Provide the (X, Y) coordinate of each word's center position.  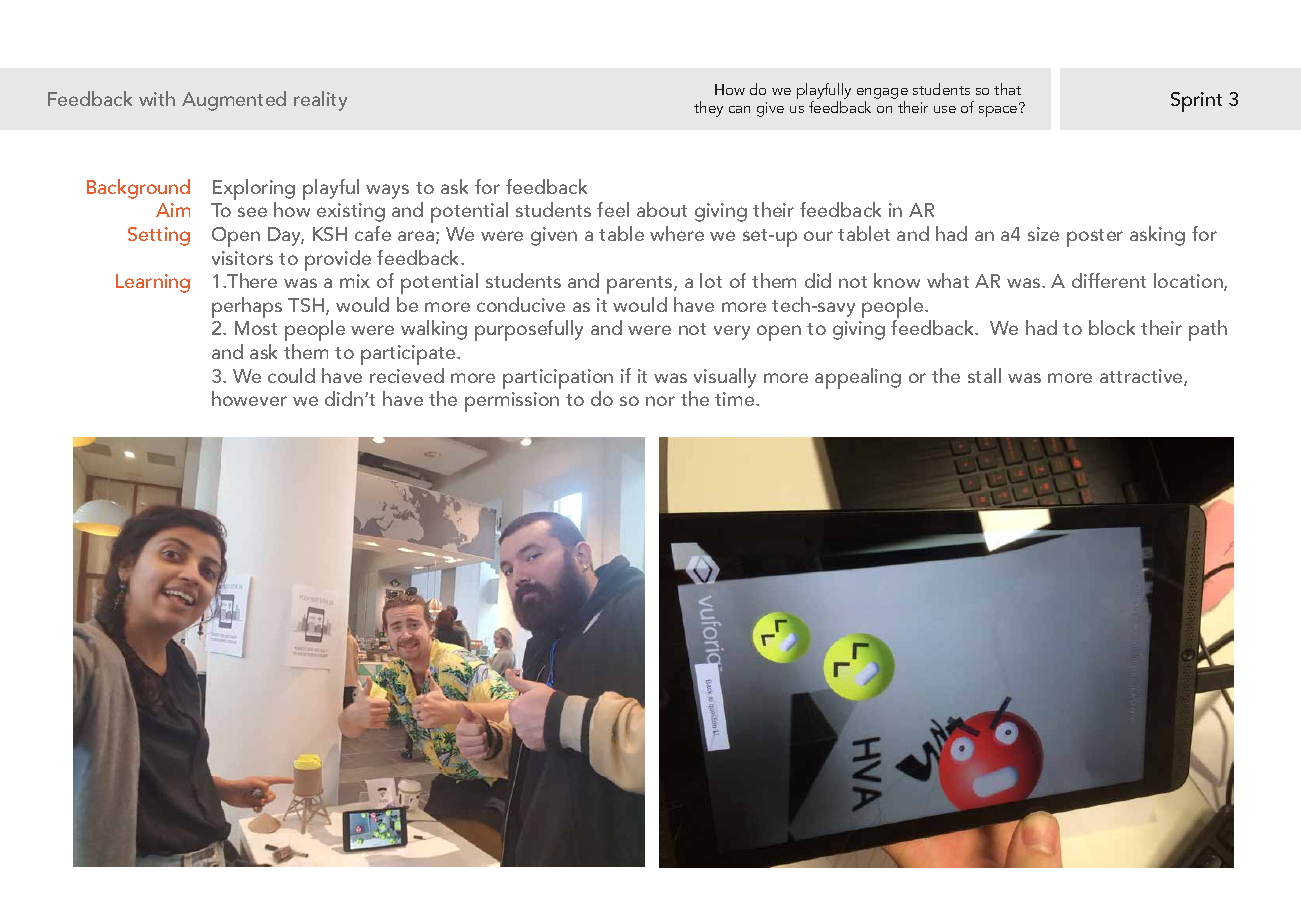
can (739, 109)
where (677, 233)
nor (660, 401)
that (1007, 89)
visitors (242, 258)
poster (1095, 238)
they (708, 109)
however (249, 398)
